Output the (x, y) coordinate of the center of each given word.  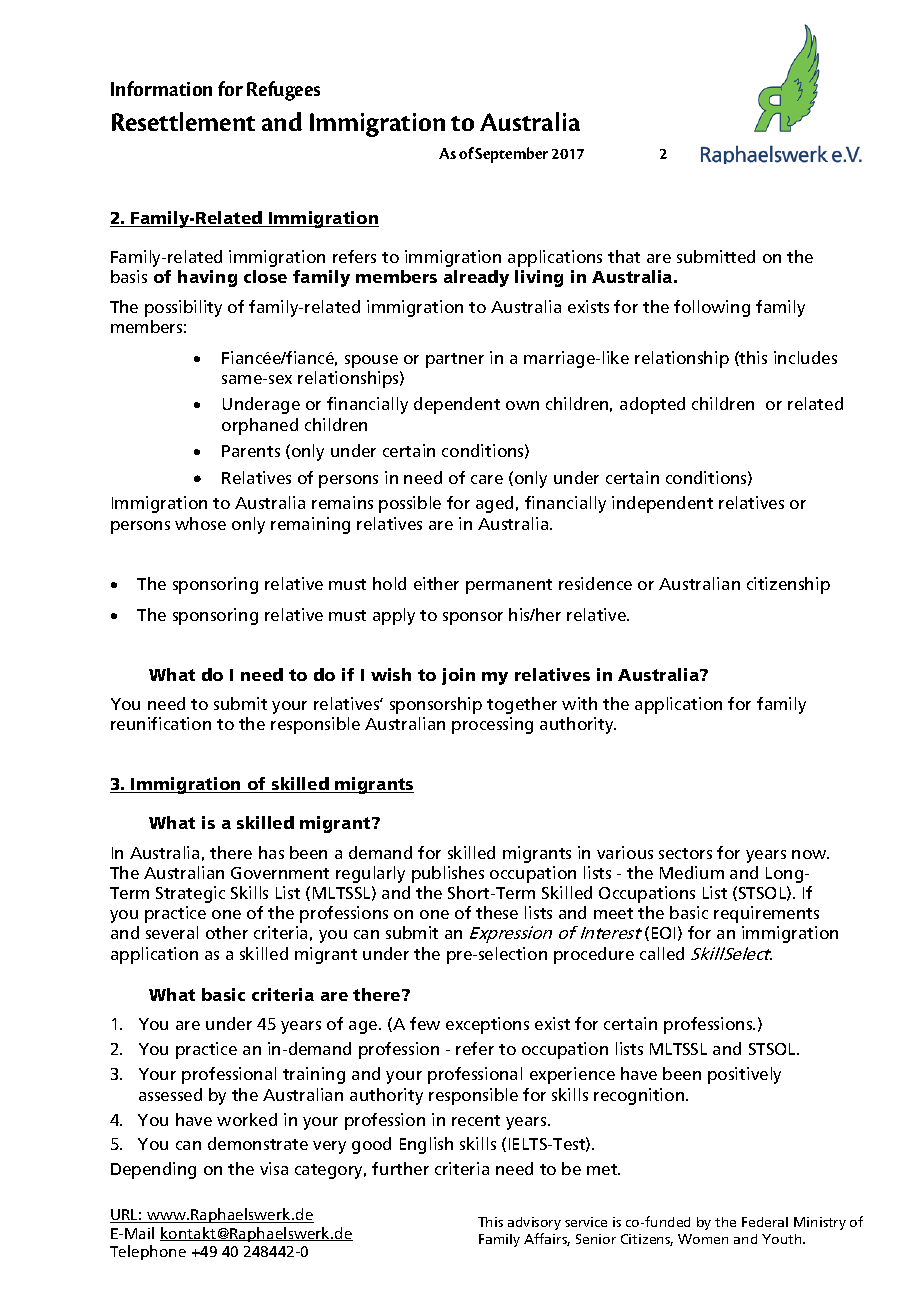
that (624, 256)
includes (805, 357)
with (579, 703)
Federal (765, 1222)
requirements (766, 914)
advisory (534, 1223)
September (511, 155)
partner (455, 360)
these (497, 912)
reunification (161, 723)
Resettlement (183, 121)
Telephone (148, 1252)
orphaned (260, 426)
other (227, 932)
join (458, 676)
